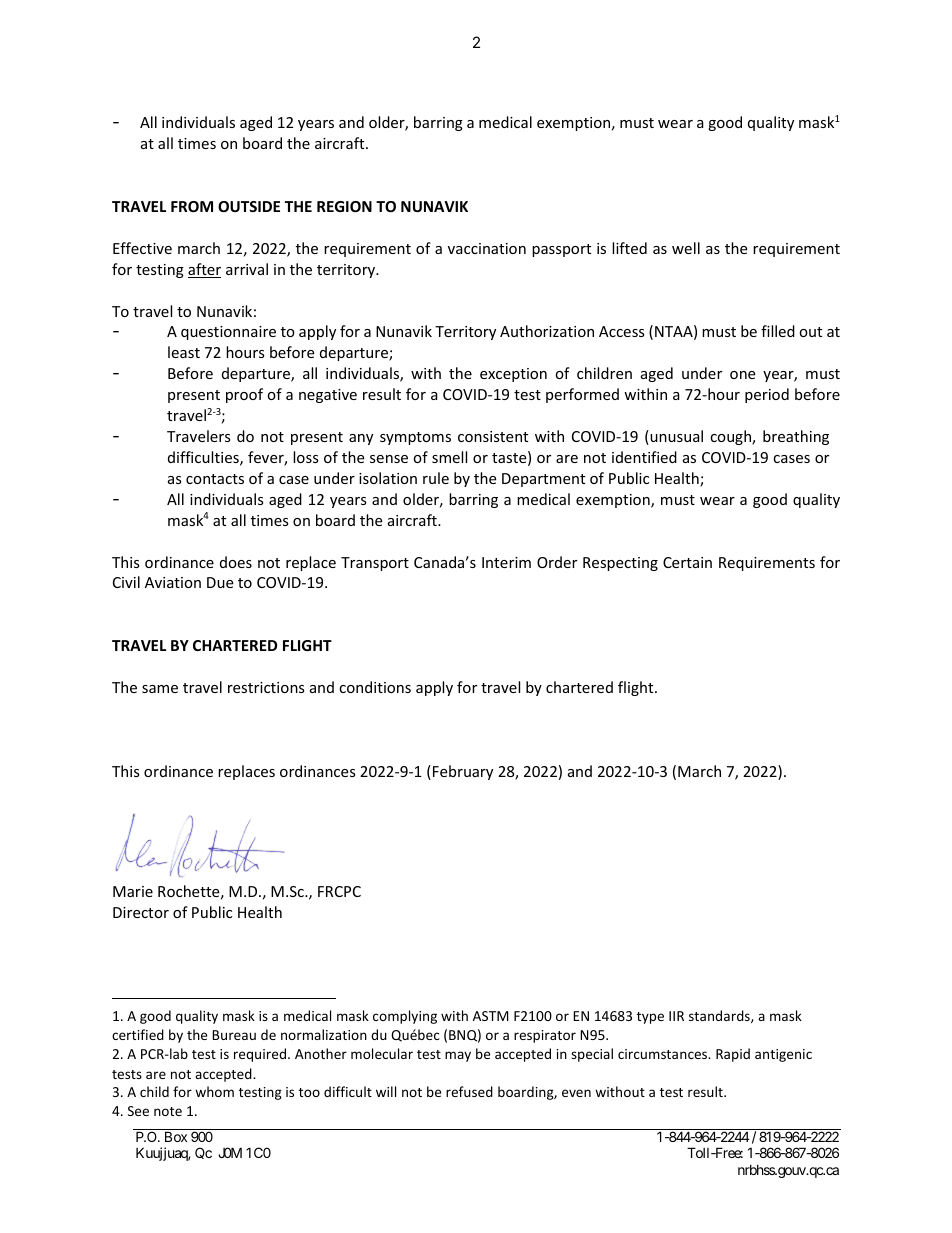 The width and height of the image is (952, 1233). What do you see at coordinates (236, 562) in the image?
I see `does` at bounding box center [236, 562].
